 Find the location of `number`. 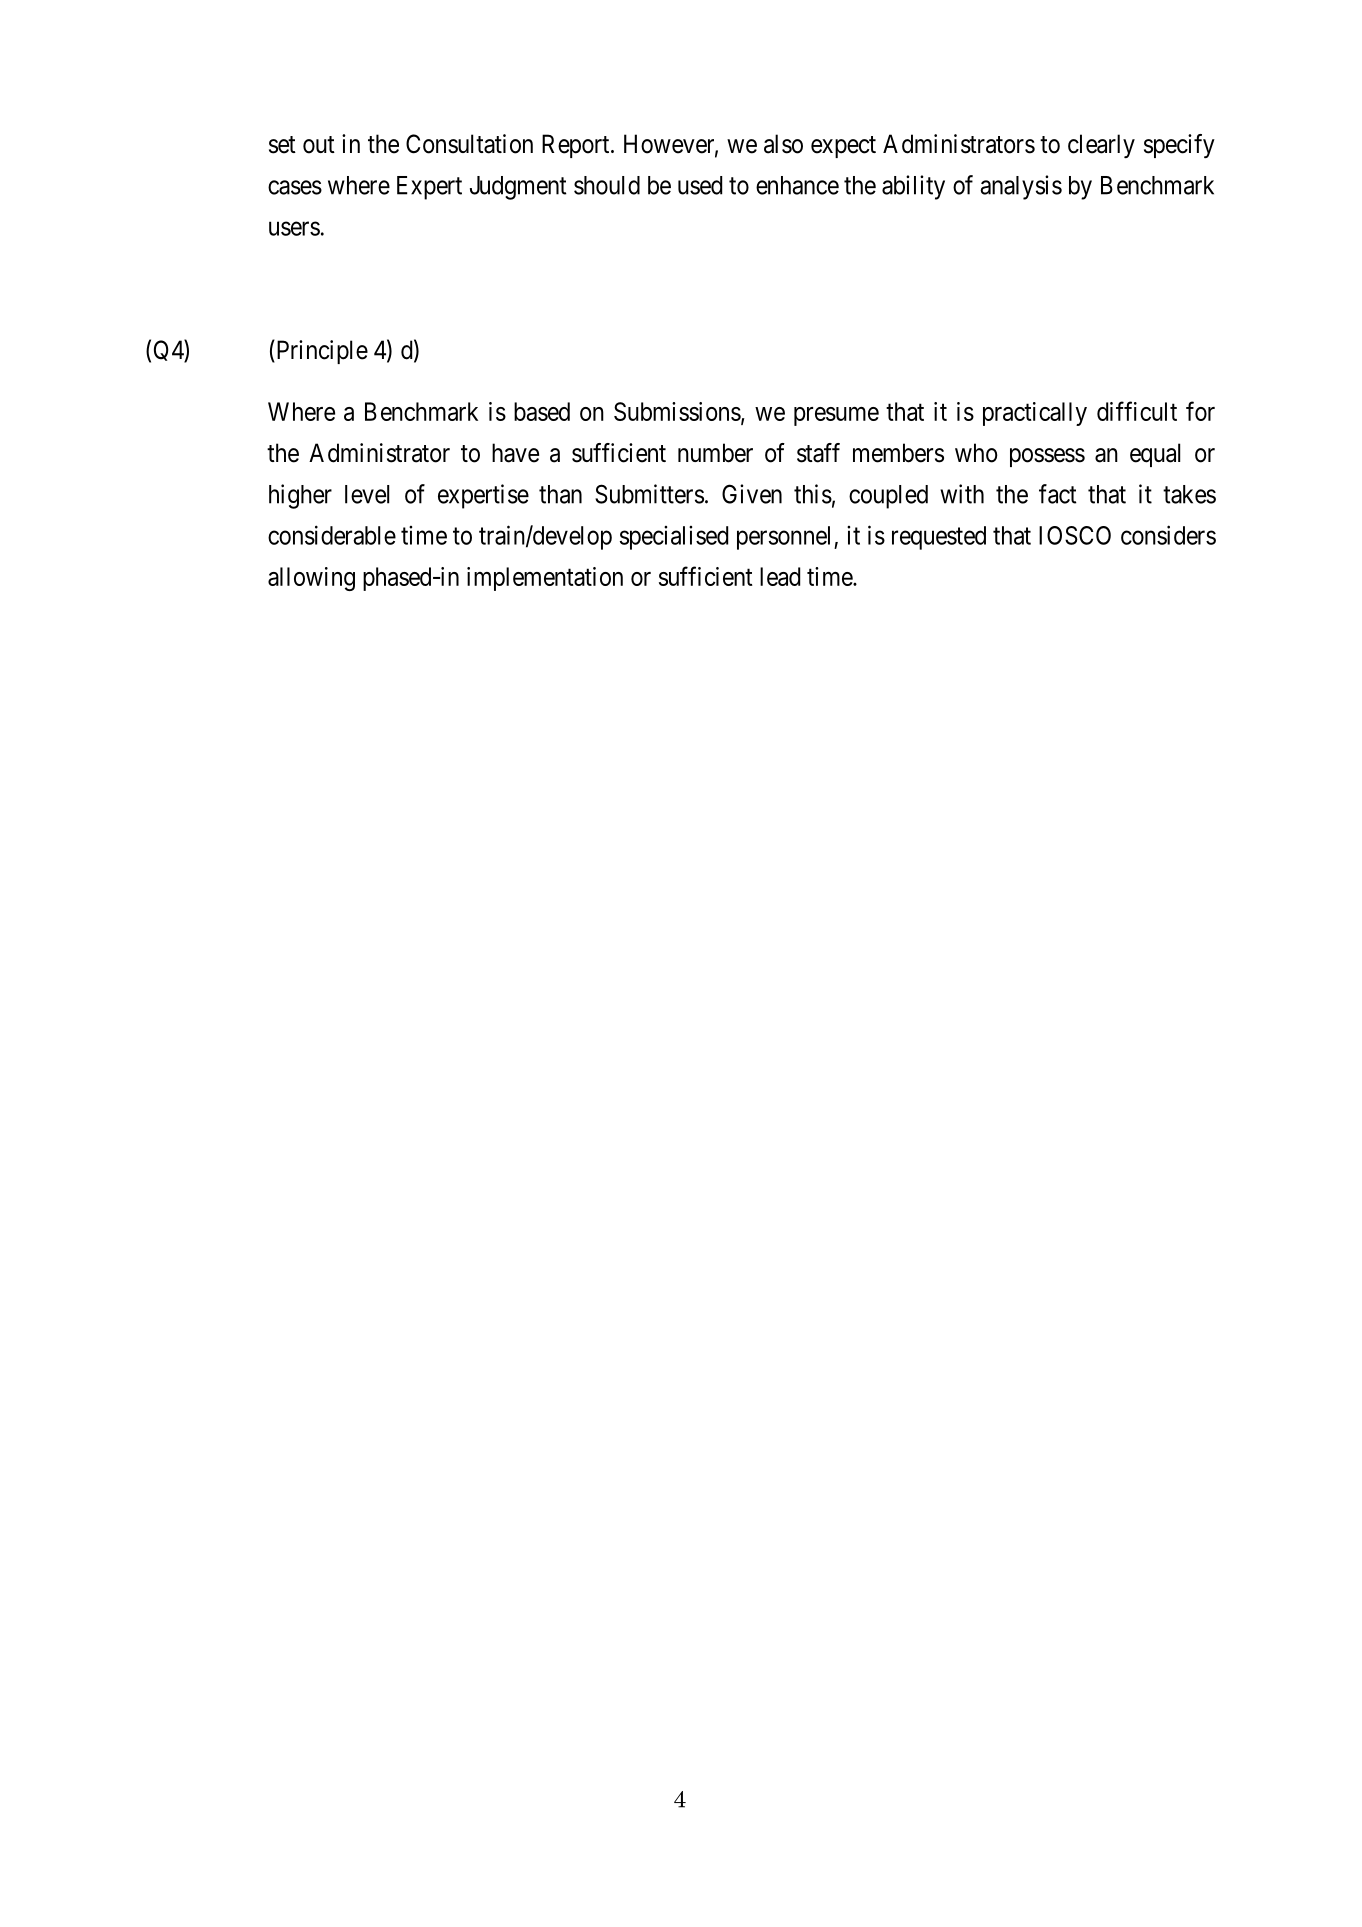

number is located at coordinates (715, 453).
